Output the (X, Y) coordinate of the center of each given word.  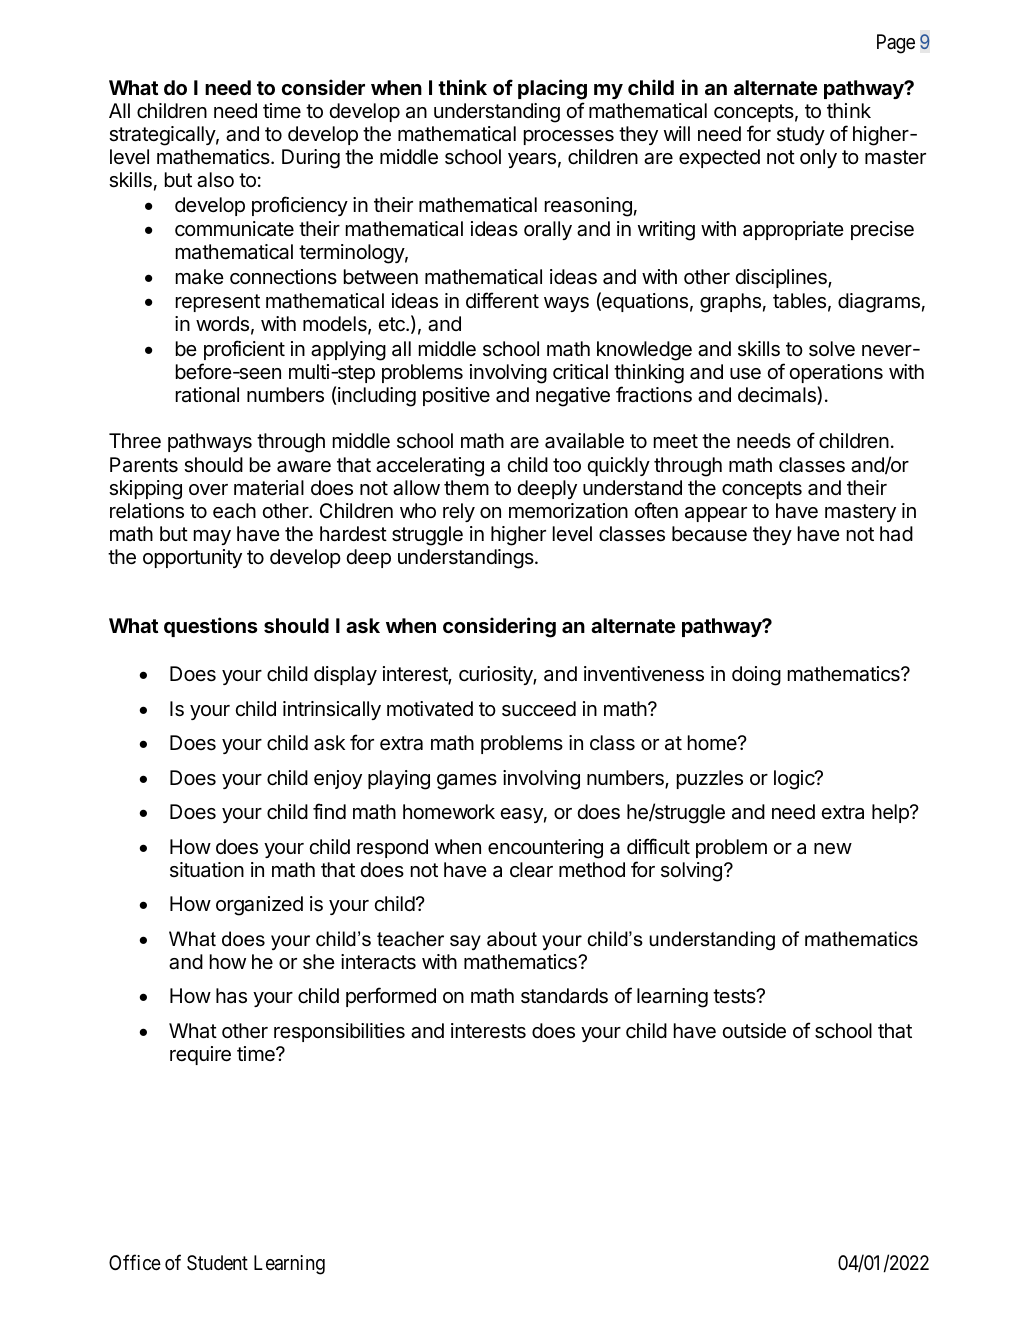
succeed (539, 709)
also (215, 180)
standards (564, 996)
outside (754, 1031)
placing (552, 89)
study (801, 135)
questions (211, 627)
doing (756, 676)
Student (217, 1262)
